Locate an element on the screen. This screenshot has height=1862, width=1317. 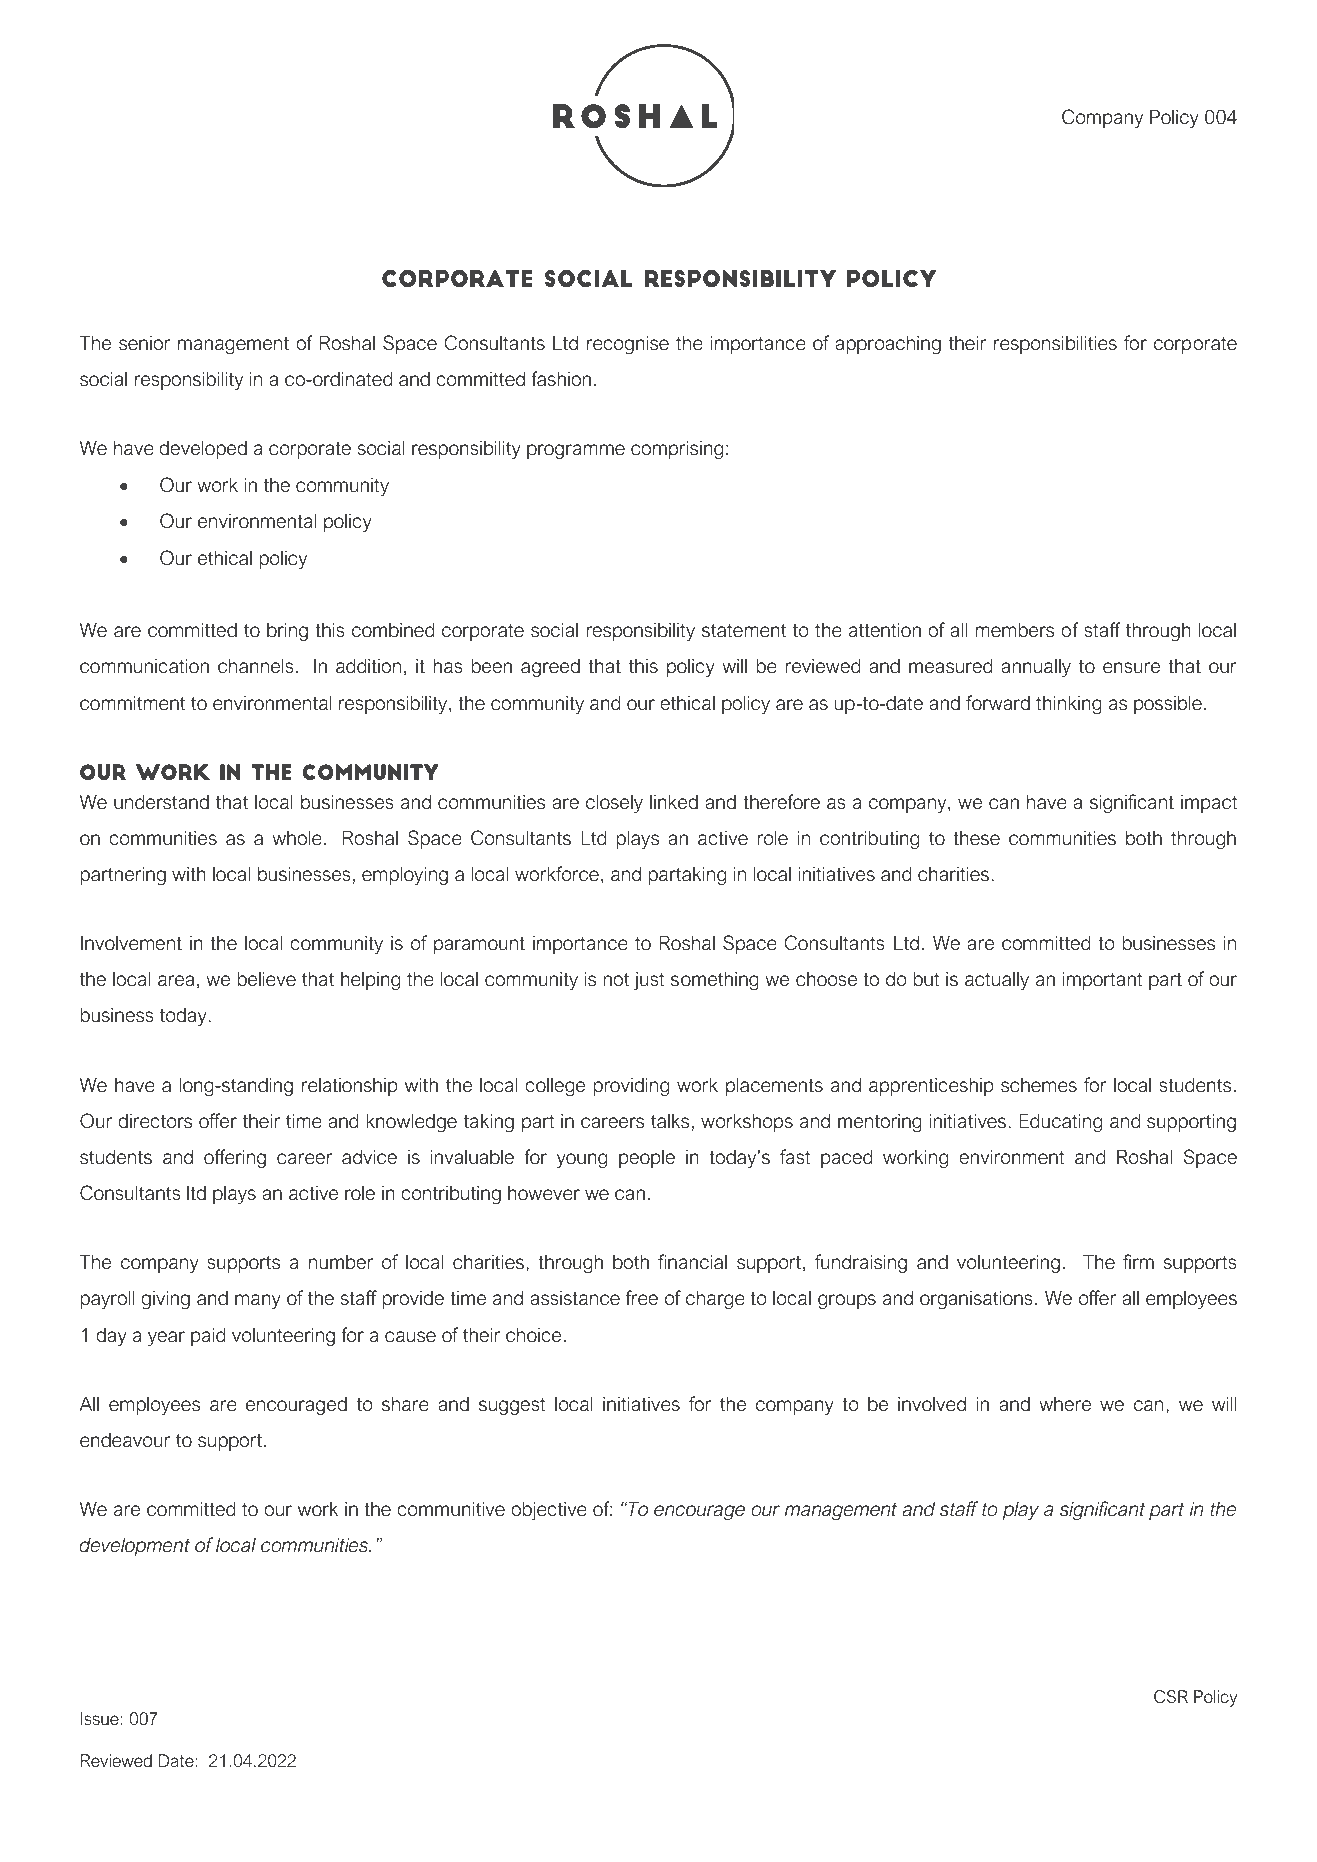
just is located at coordinates (649, 981).
